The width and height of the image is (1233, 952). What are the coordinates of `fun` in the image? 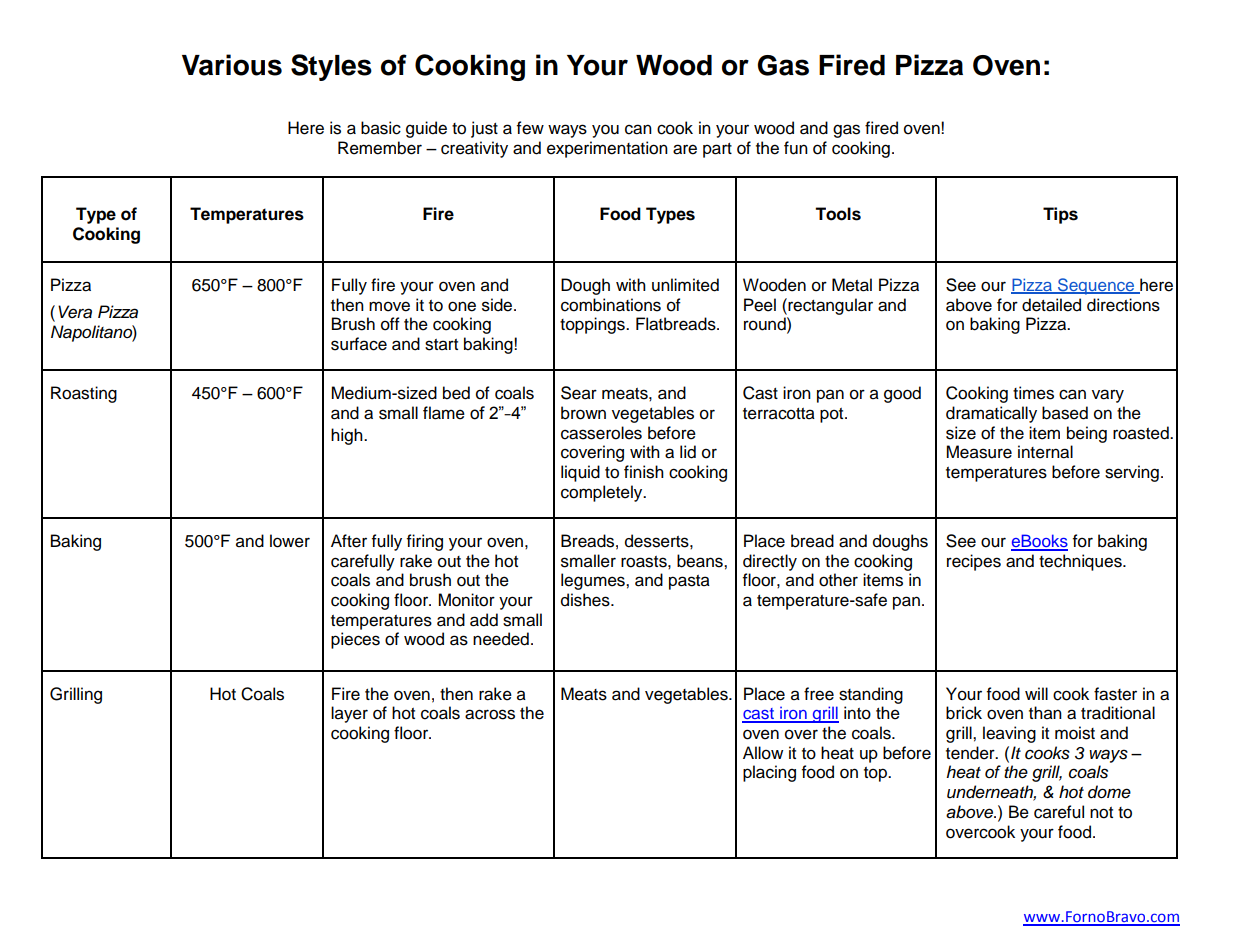 It's located at (796, 148).
